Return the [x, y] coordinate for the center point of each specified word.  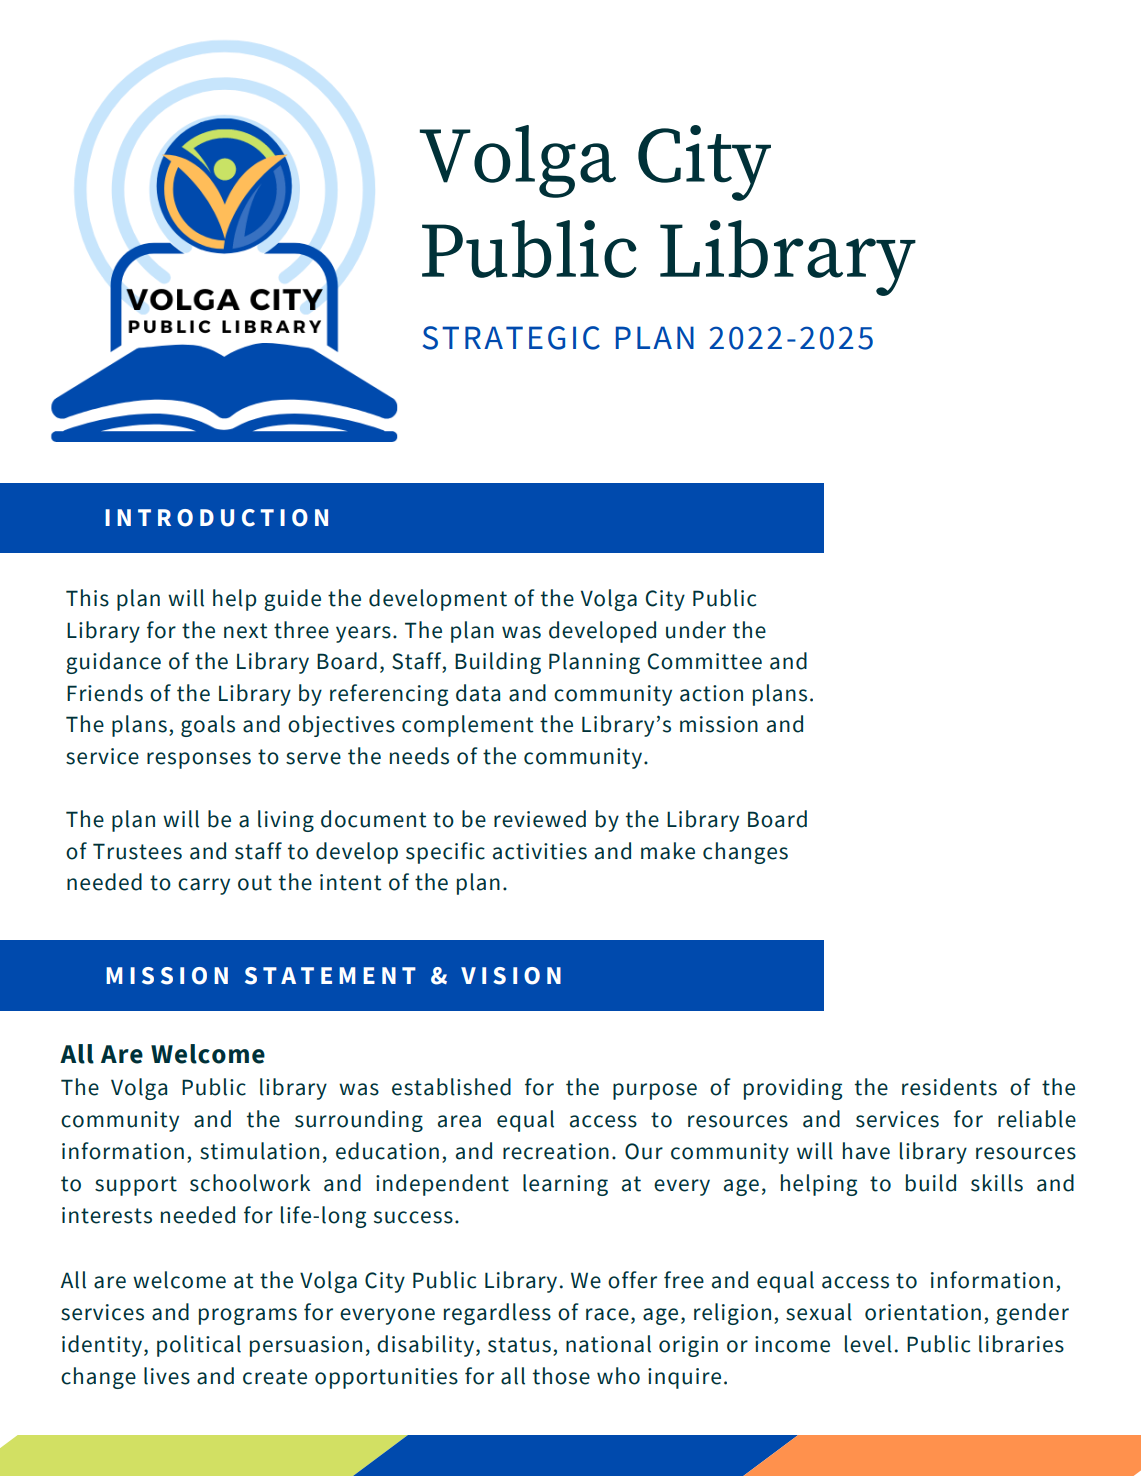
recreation [556, 1151]
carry [204, 886]
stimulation [259, 1151]
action [711, 693]
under [696, 630]
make [668, 851]
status [519, 1345]
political [199, 1346]
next [245, 631]
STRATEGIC [511, 338]
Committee [705, 661]
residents [949, 1087]
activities [540, 851]
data [478, 693]
